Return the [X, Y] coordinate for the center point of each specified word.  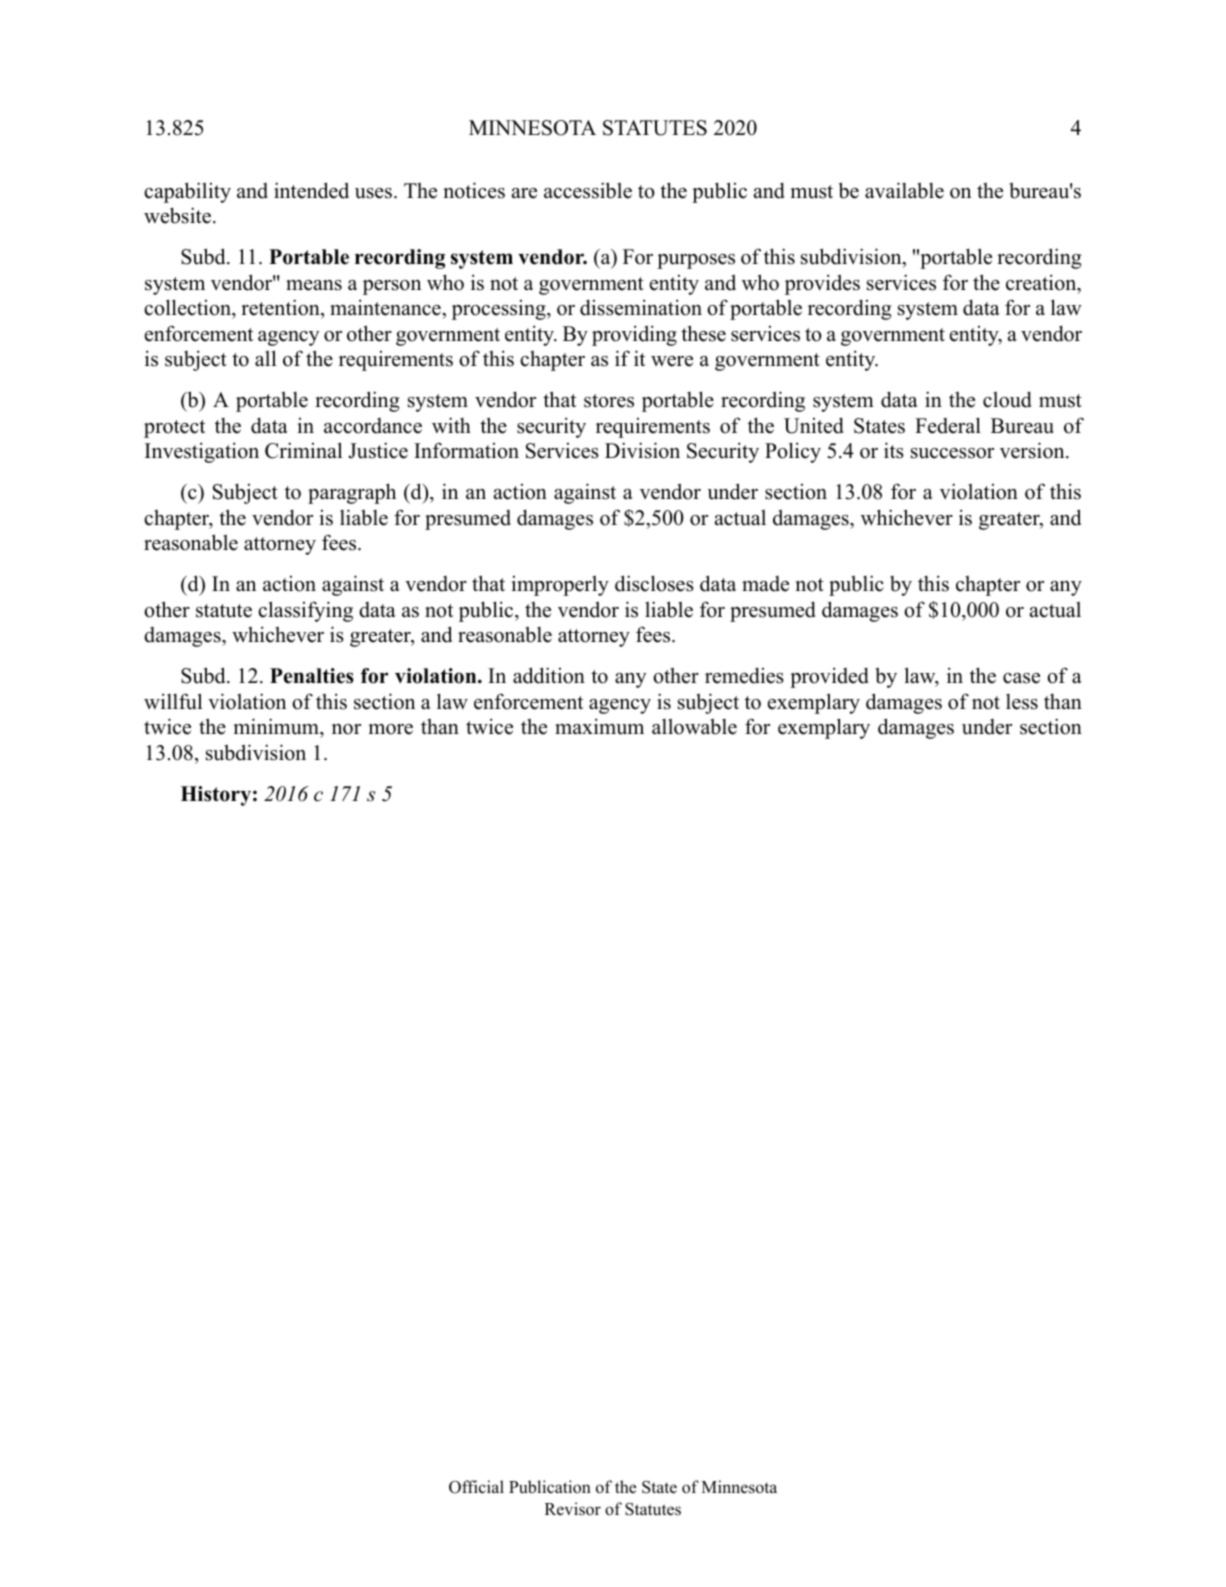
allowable [694, 726]
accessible [588, 190]
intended [311, 190]
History [216, 796]
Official [476, 1487]
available [904, 190]
